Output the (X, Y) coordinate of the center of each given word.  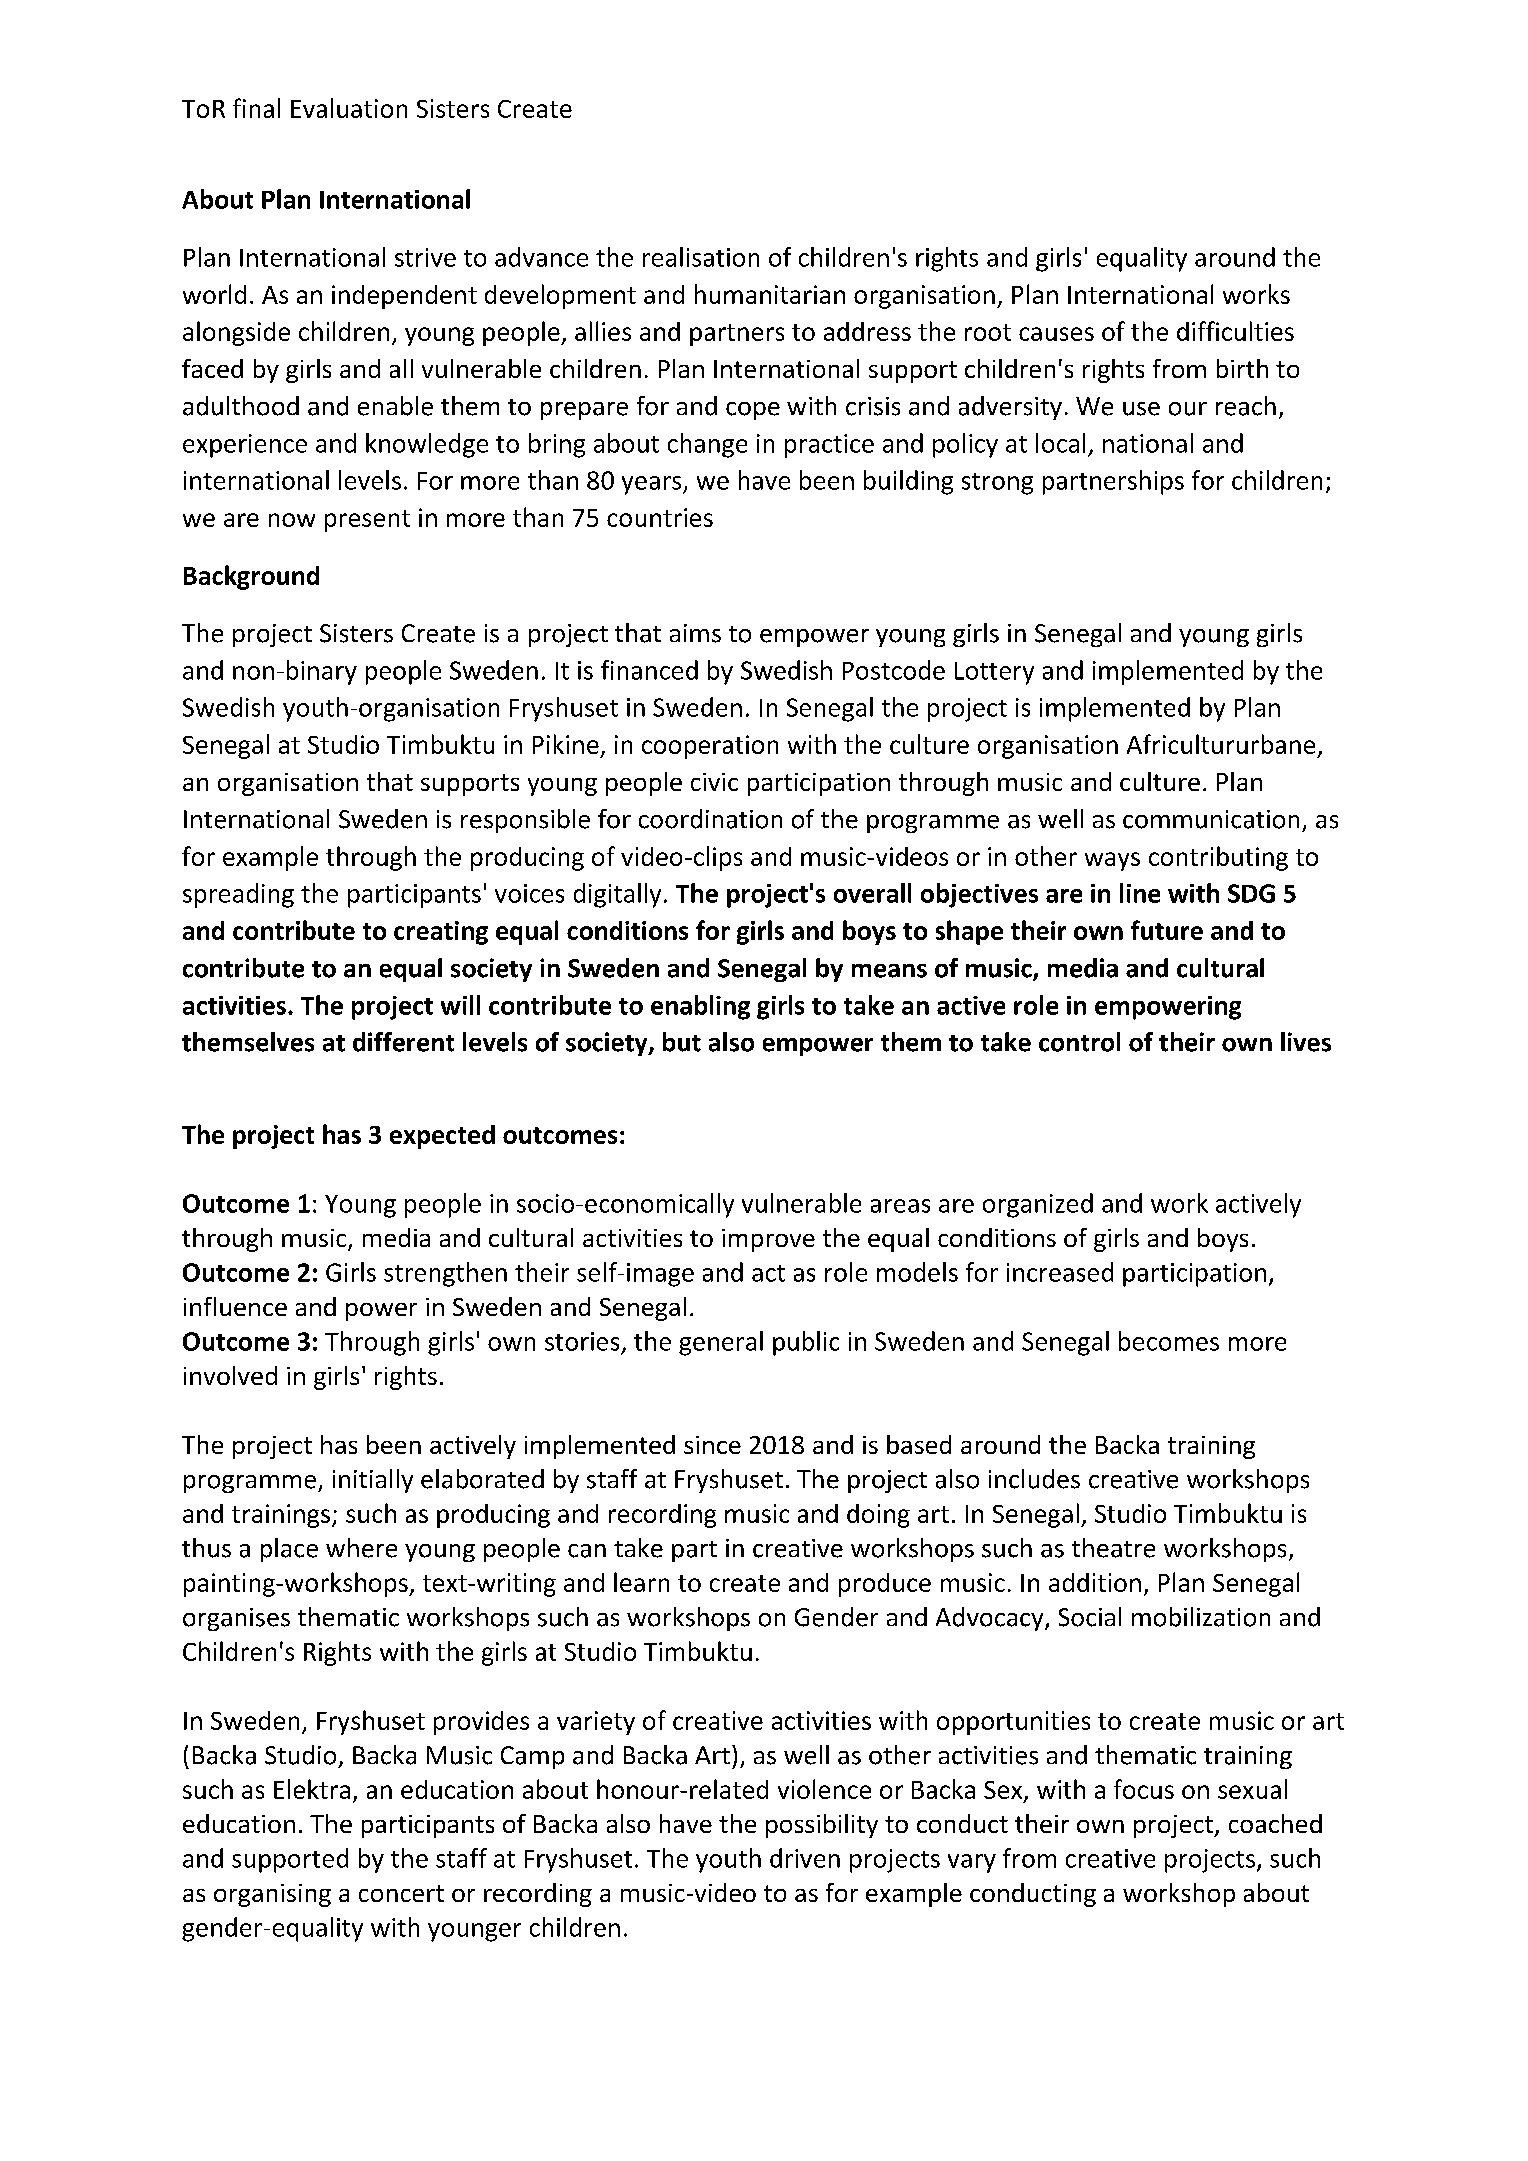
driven (805, 1858)
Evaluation (349, 108)
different (403, 1042)
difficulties (1235, 331)
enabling (700, 1007)
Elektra (312, 1789)
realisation (701, 257)
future (1167, 930)
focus (1144, 1789)
